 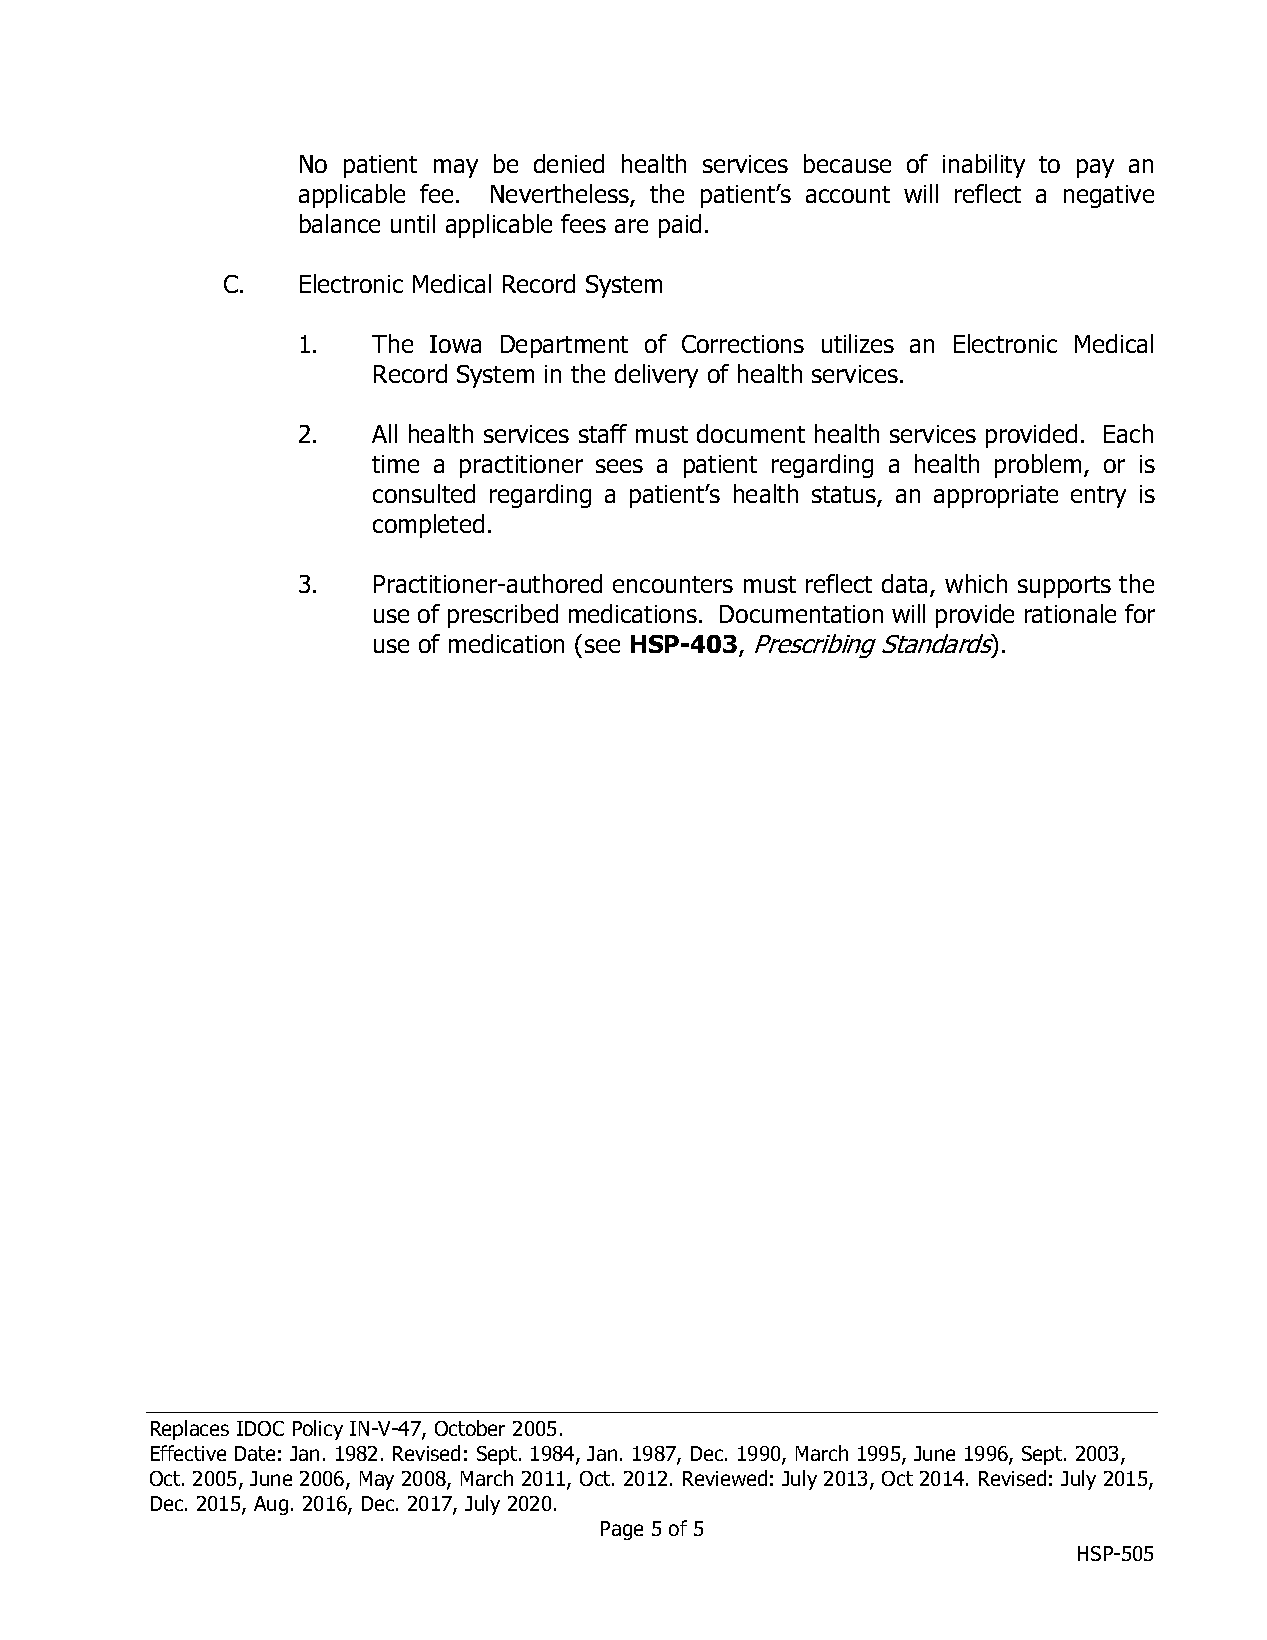 What do you see at coordinates (673, 584) in the document?
I see `encounters` at bounding box center [673, 584].
